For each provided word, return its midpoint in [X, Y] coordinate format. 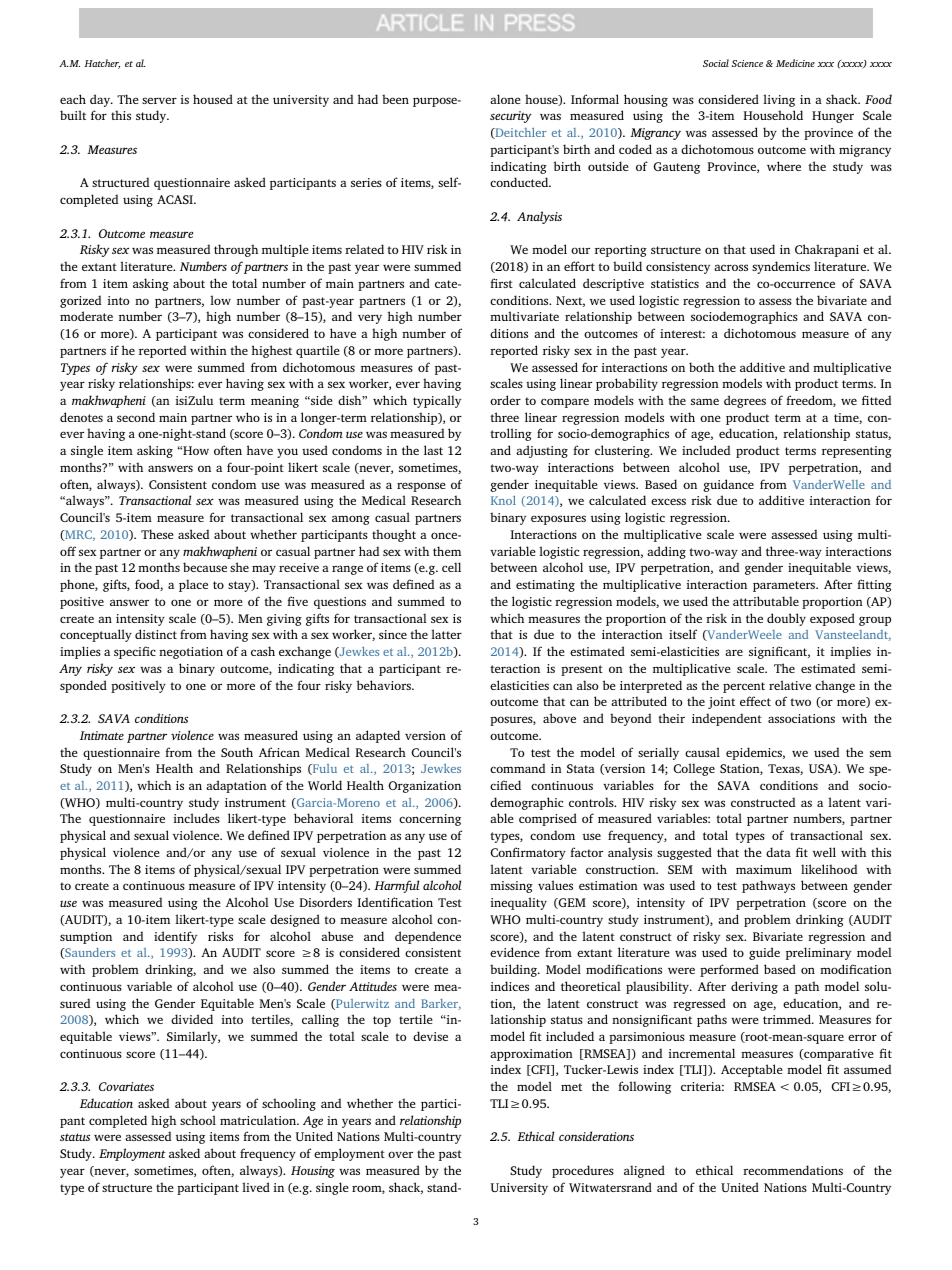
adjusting [542, 451]
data [778, 852]
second [136, 417]
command [517, 768]
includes [197, 818]
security [511, 117]
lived [256, 1187]
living [779, 100]
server [159, 100]
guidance [728, 485]
